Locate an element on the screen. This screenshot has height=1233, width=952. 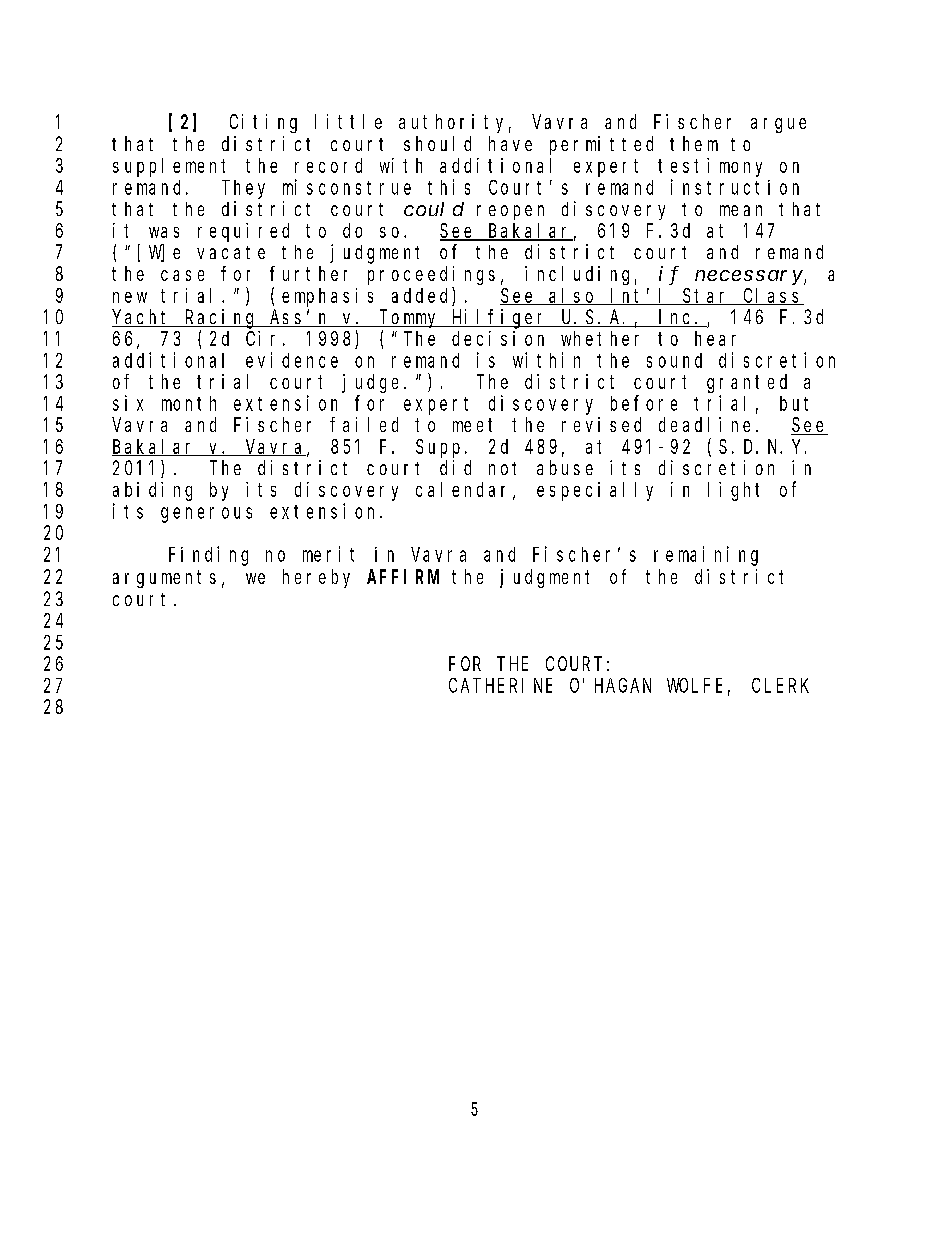
month is located at coordinates (189, 403).
